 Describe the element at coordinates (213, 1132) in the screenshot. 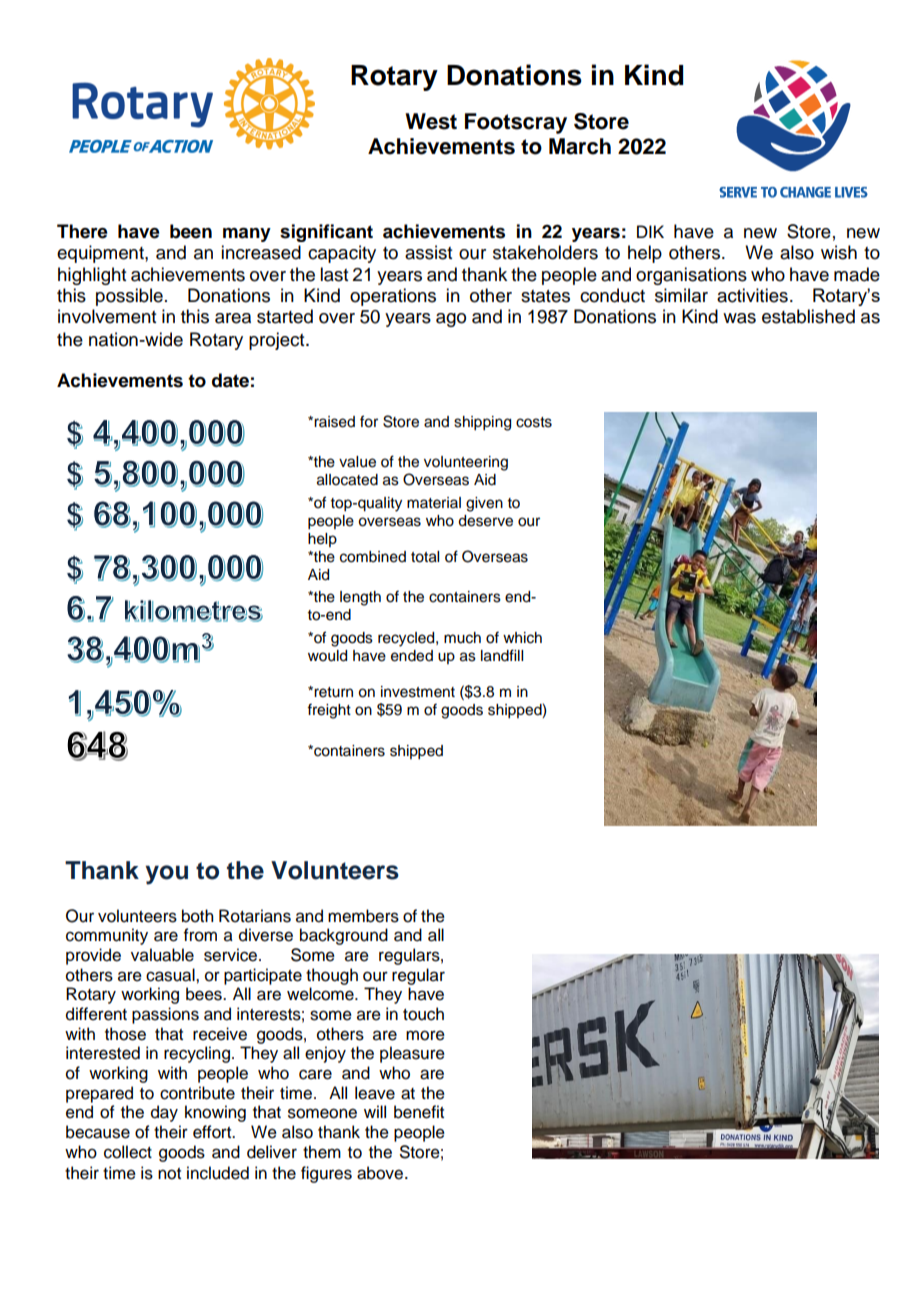

I see `effort` at that location.
